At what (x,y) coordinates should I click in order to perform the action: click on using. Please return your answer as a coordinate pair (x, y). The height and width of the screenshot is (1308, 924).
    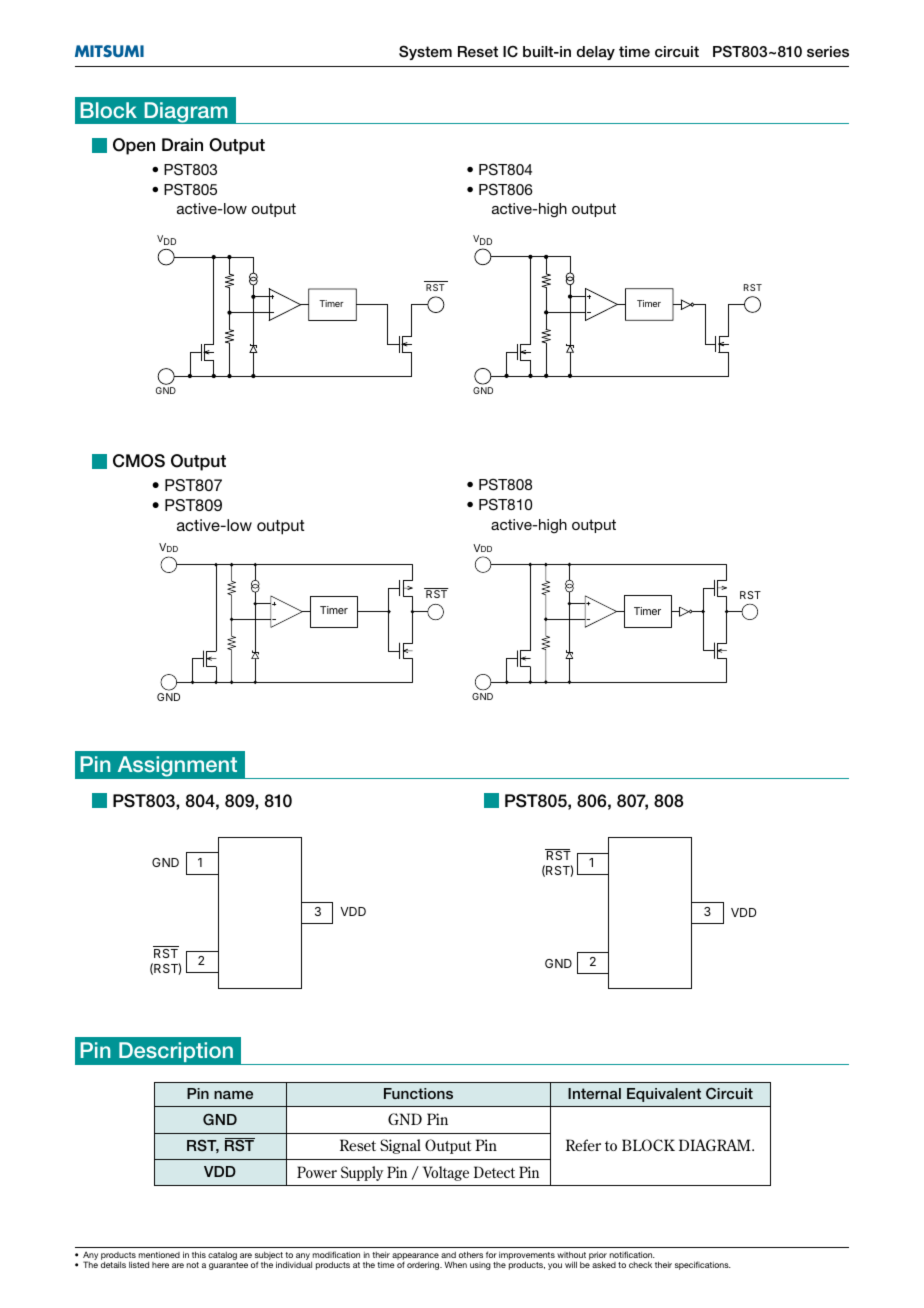
    Looking at the image, I should click on (480, 1266).
